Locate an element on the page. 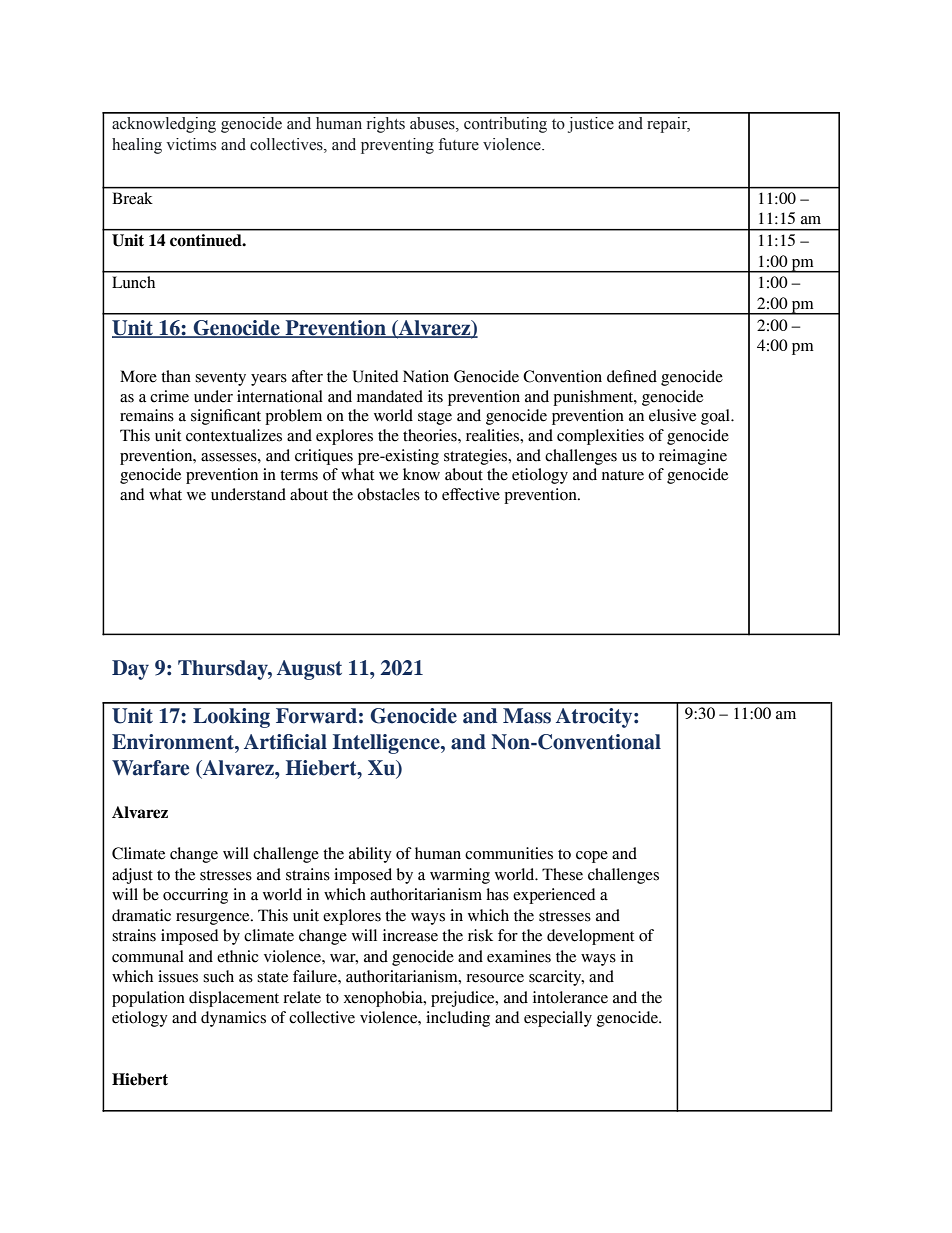 This image has height=1233, width=952. Mass is located at coordinates (527, 716).
